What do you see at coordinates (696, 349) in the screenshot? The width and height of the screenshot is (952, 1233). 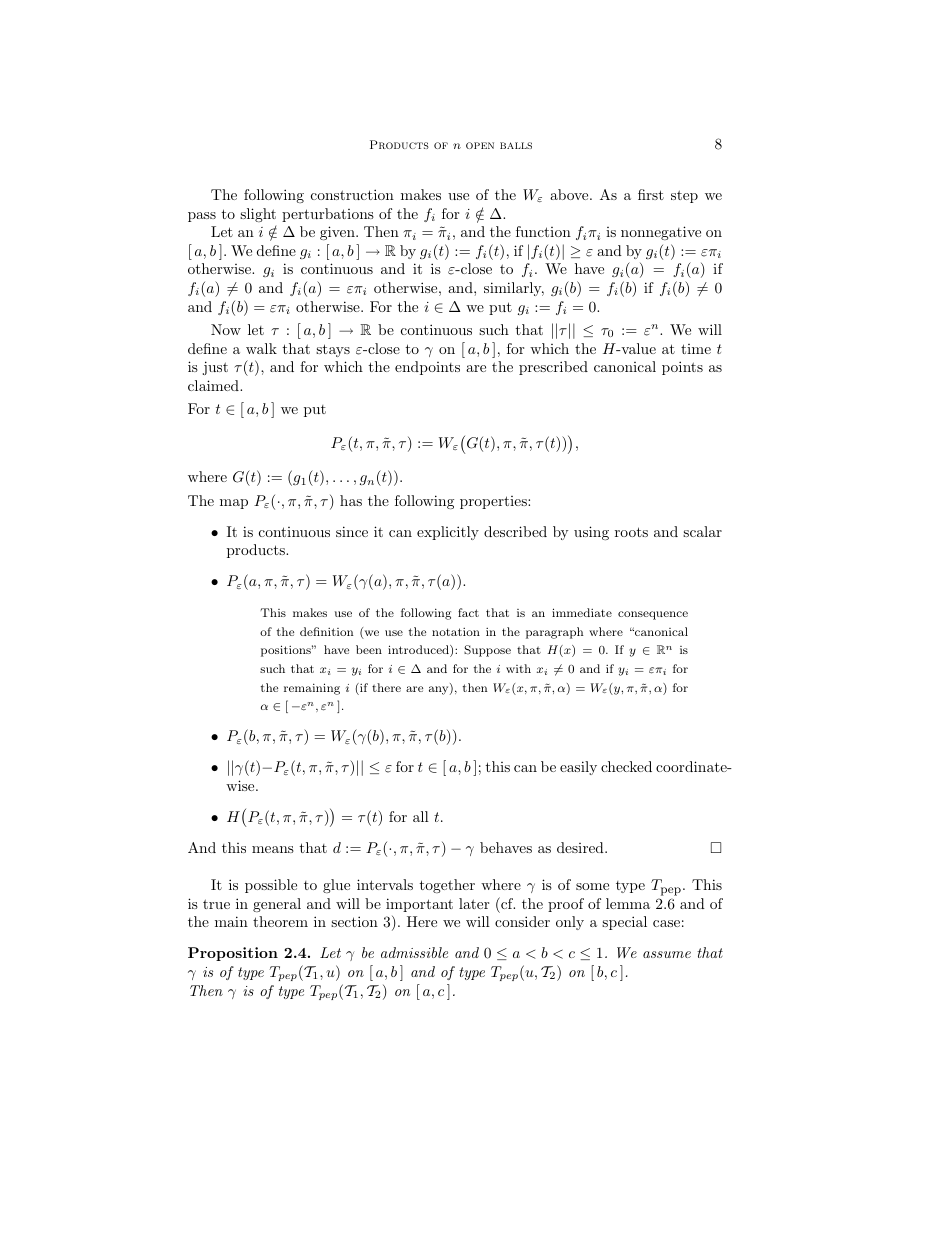 I see `time` at bounding box center [696, 349].
